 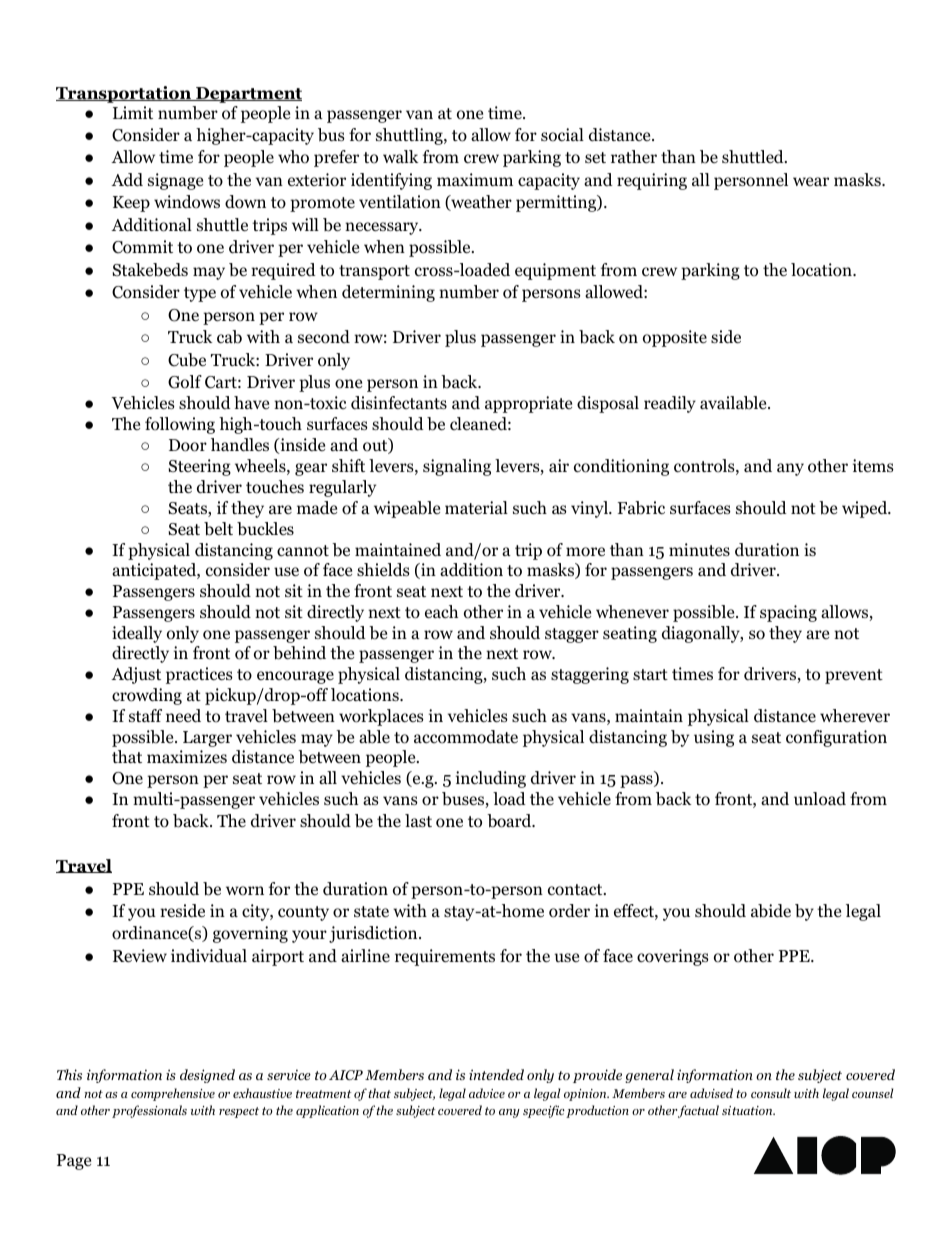 What do you see at coordinates (441, 611) in the screenshot?
I see `each` at bounding box center [441, 611].
